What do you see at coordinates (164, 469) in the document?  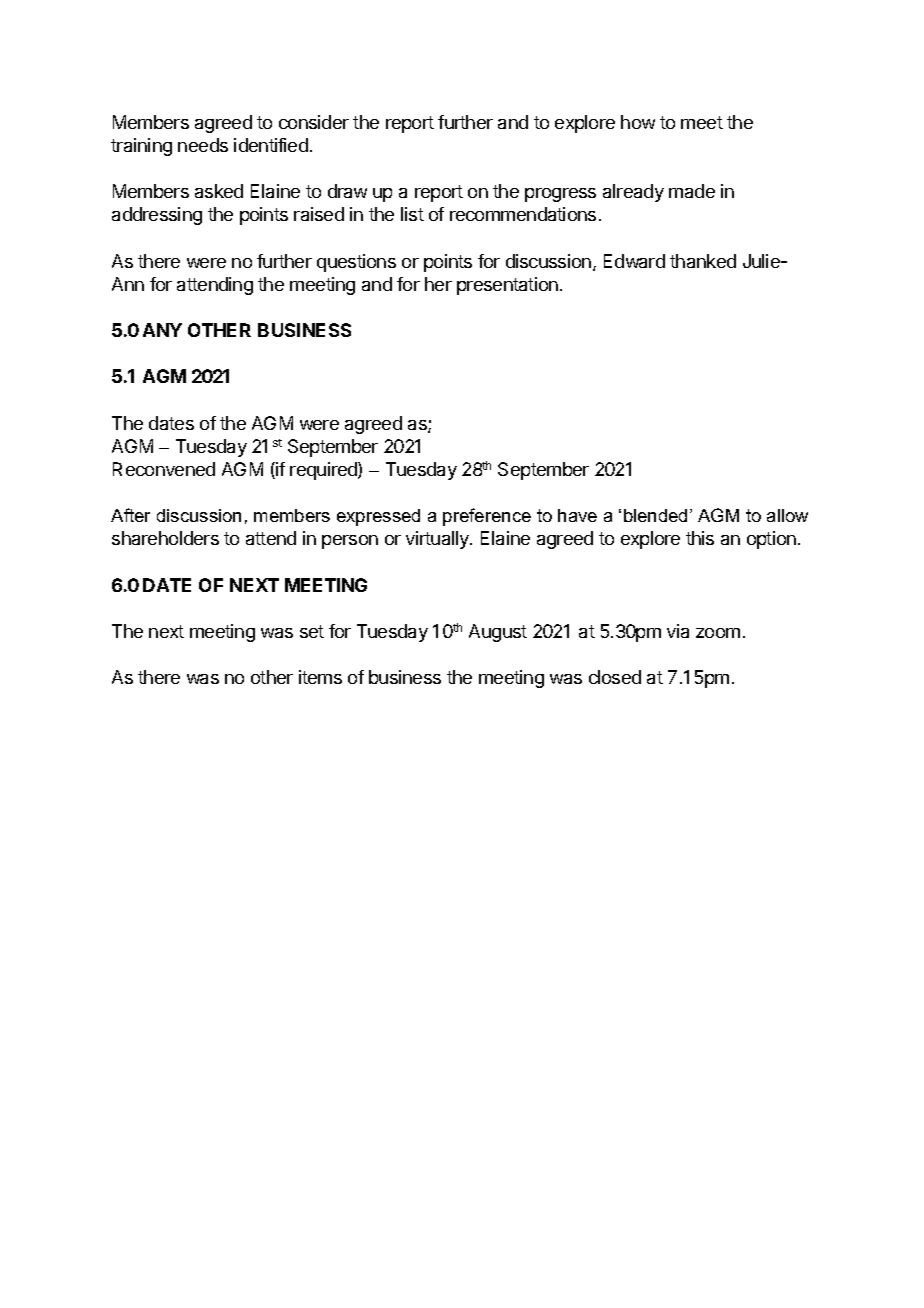 I see `Reconvened` at bounding box center [164, 469].
